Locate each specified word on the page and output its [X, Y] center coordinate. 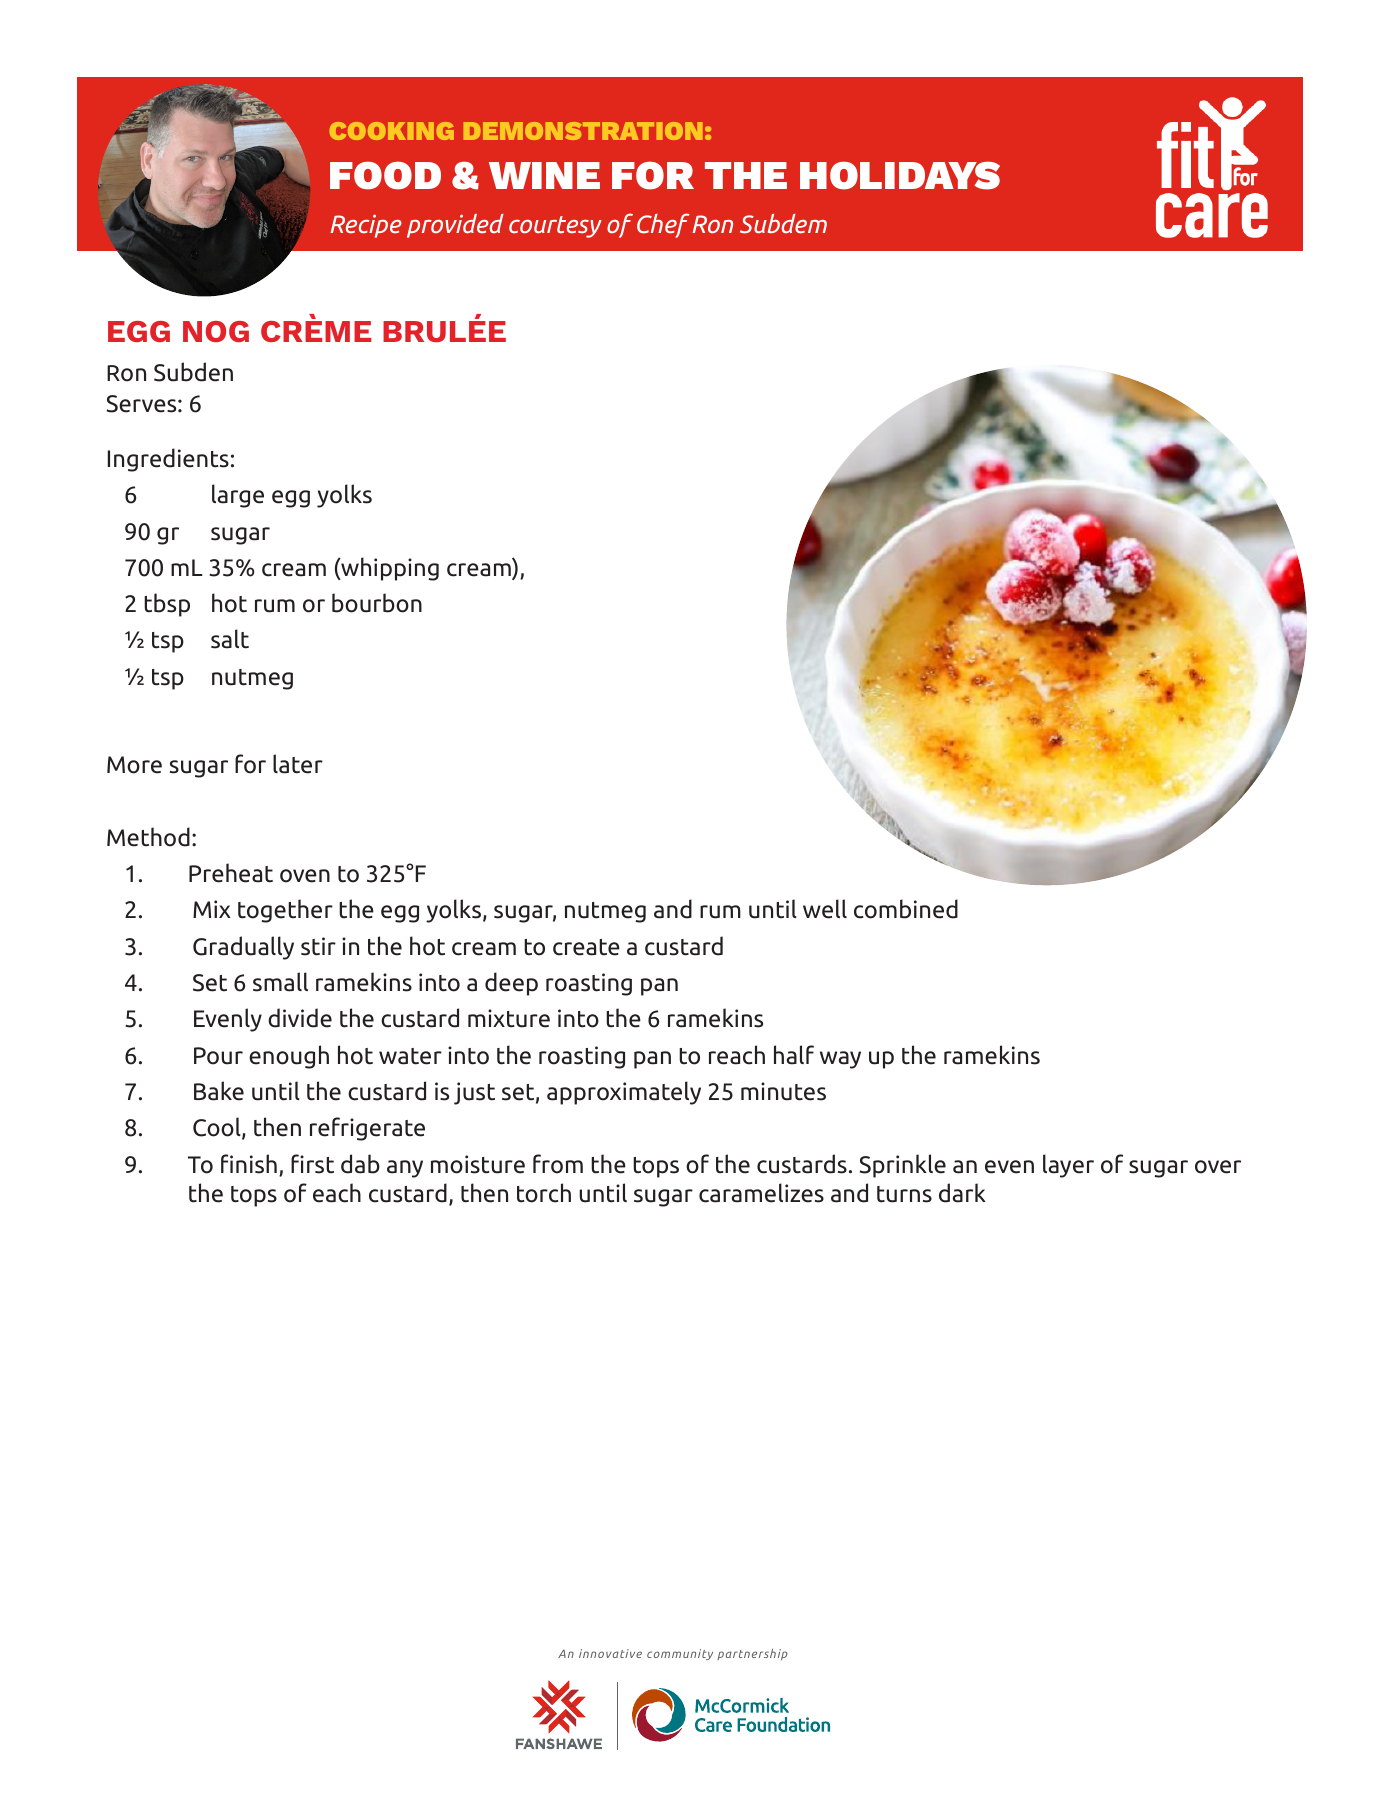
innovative [610, 1653]
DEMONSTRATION [583, 131]
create [586, 947]
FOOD [385, 175]
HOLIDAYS [900, 175]
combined [906, 909]
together [285, 911]
